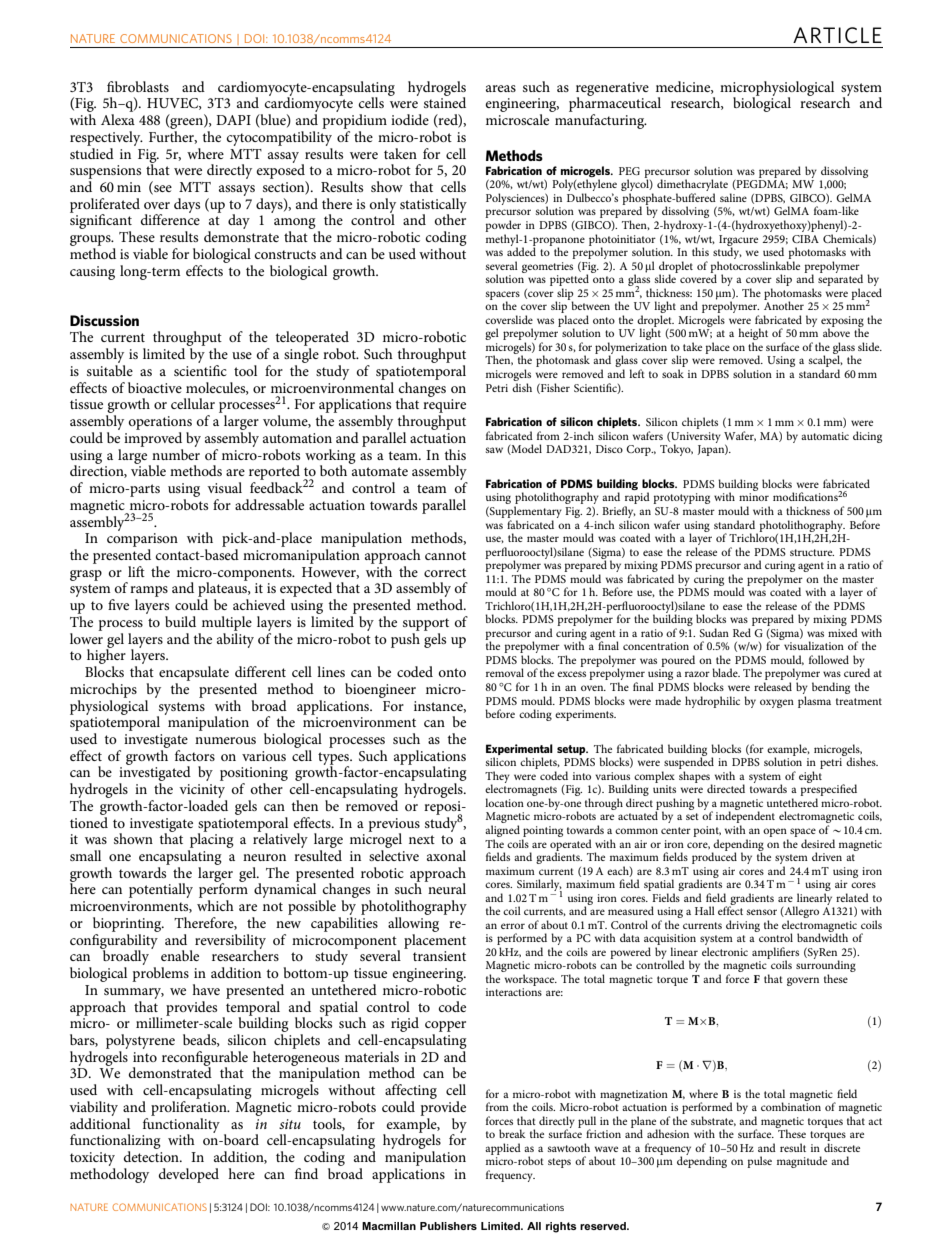 The image size is (952, 1251). Describe the element at coordinates (118, 119) in the screenshot. I see `Alexa` at that location.
